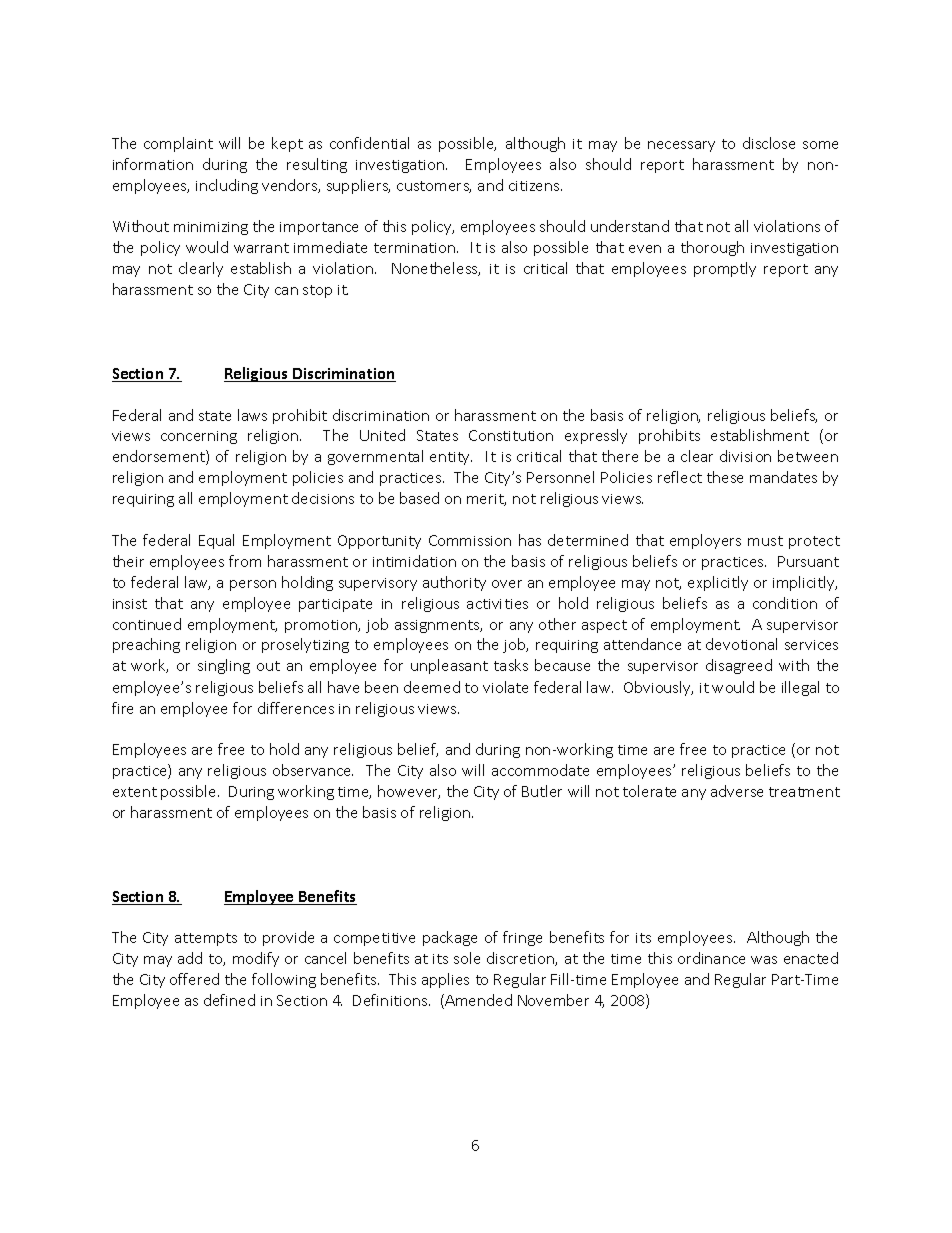 This document has width=952, height=1233. I want to click on applies, so click(445, 980).
